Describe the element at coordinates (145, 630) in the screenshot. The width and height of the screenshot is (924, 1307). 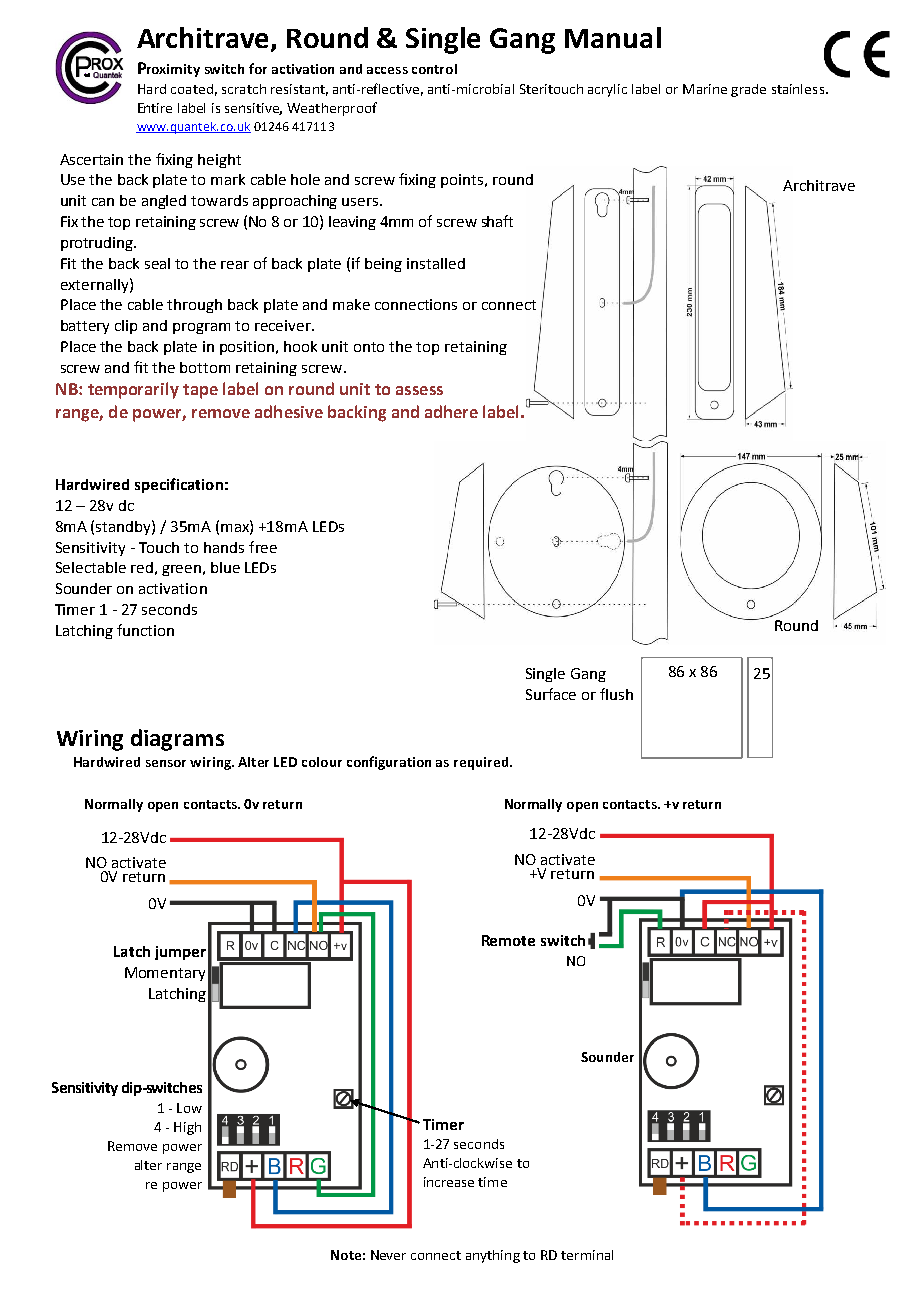
I see `function` at that location.
